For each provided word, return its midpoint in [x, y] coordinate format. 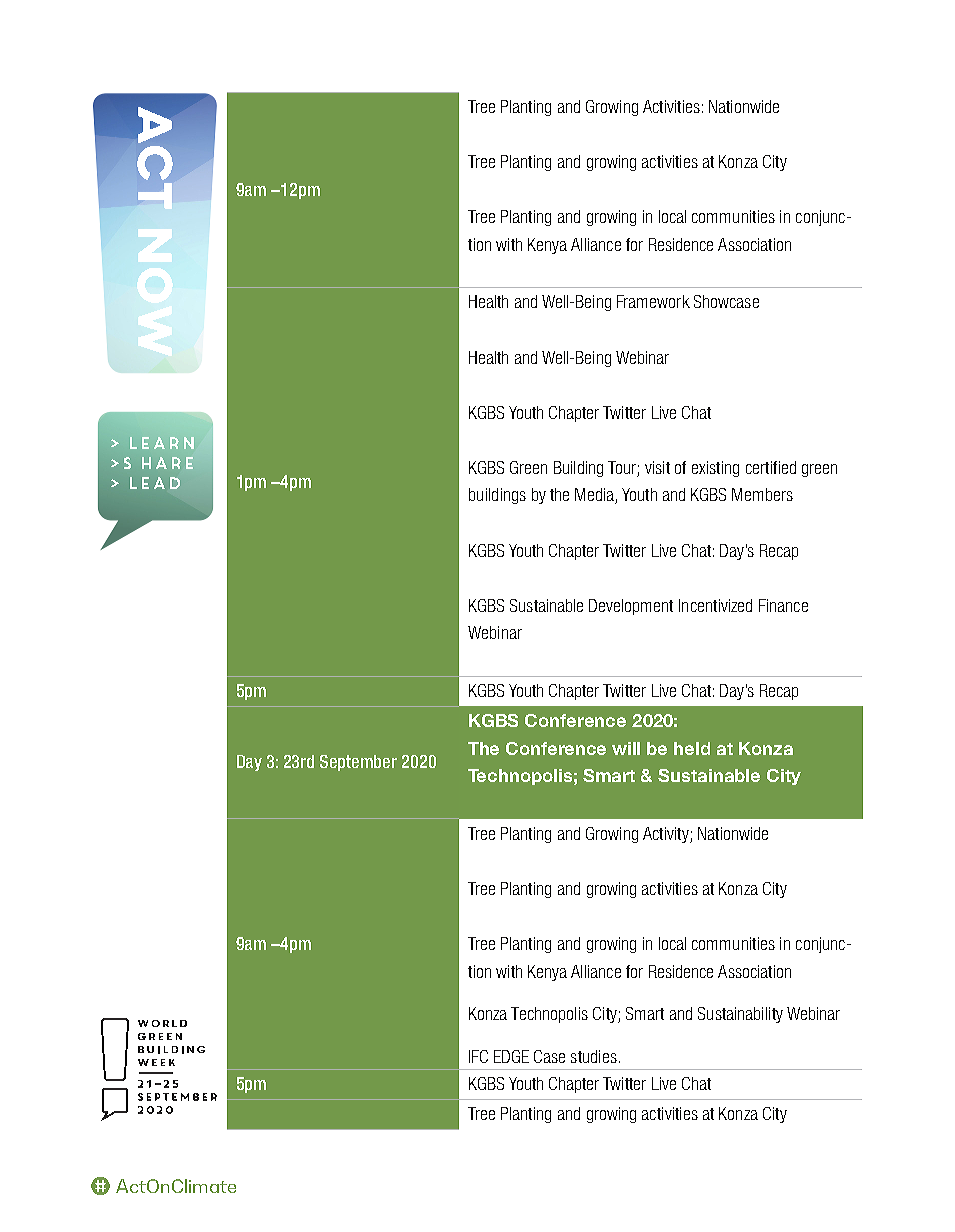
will [626, 748]
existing [715, 469]
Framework [653, 301]
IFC [478, 1056]
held [692, 748]
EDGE [511, 1056]
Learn [162, 443]
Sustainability [740, 1015]
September [358, 763]
